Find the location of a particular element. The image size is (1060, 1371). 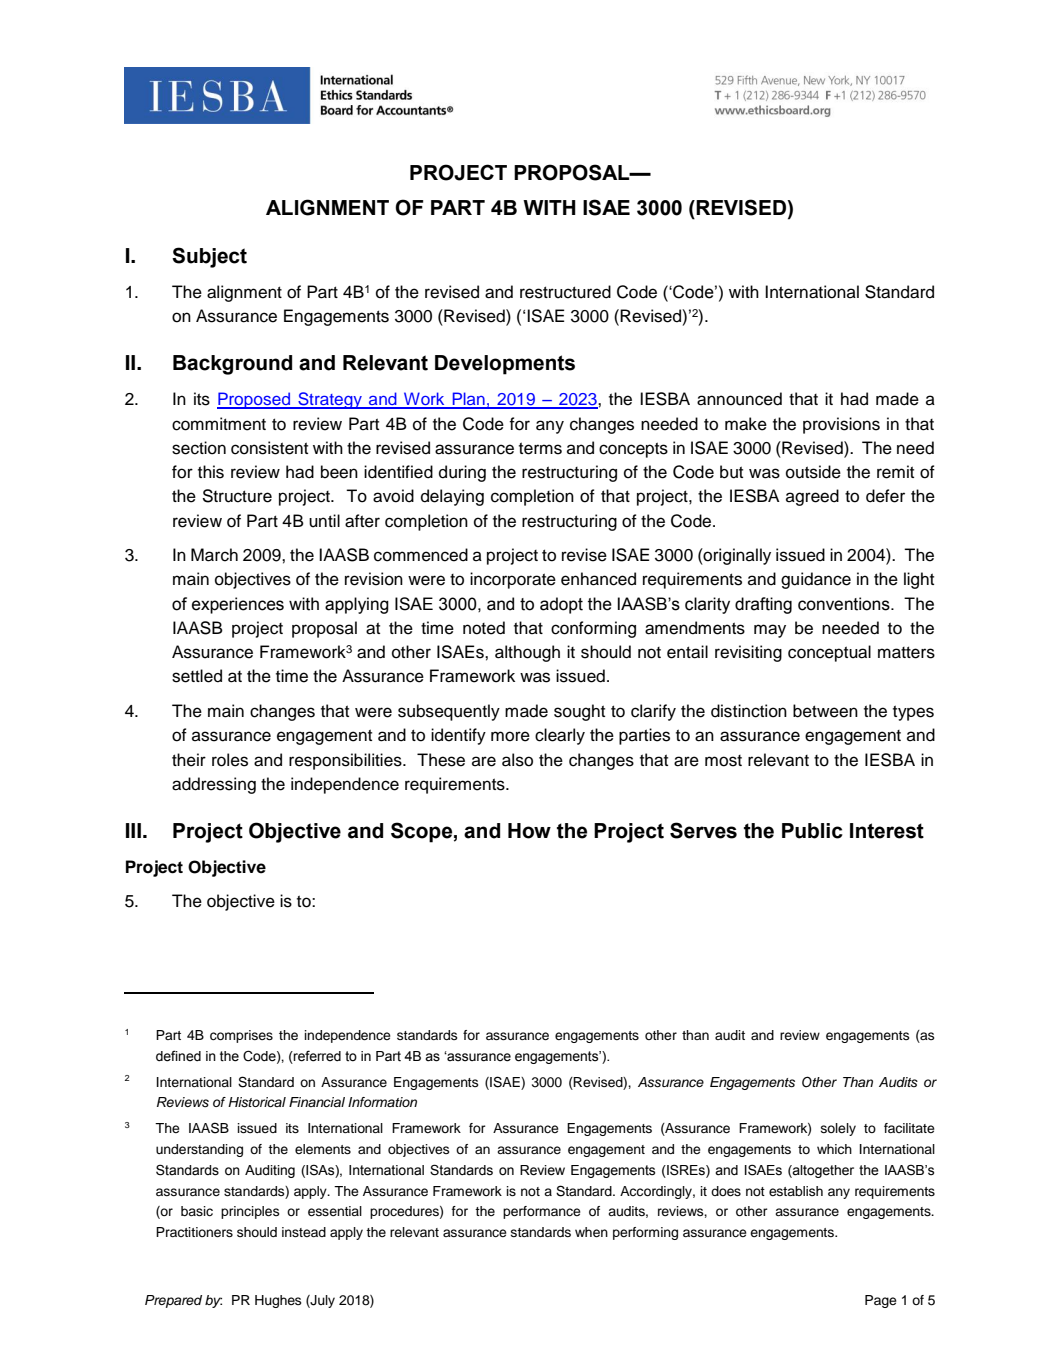

although is located at coordinates (527, 653).
